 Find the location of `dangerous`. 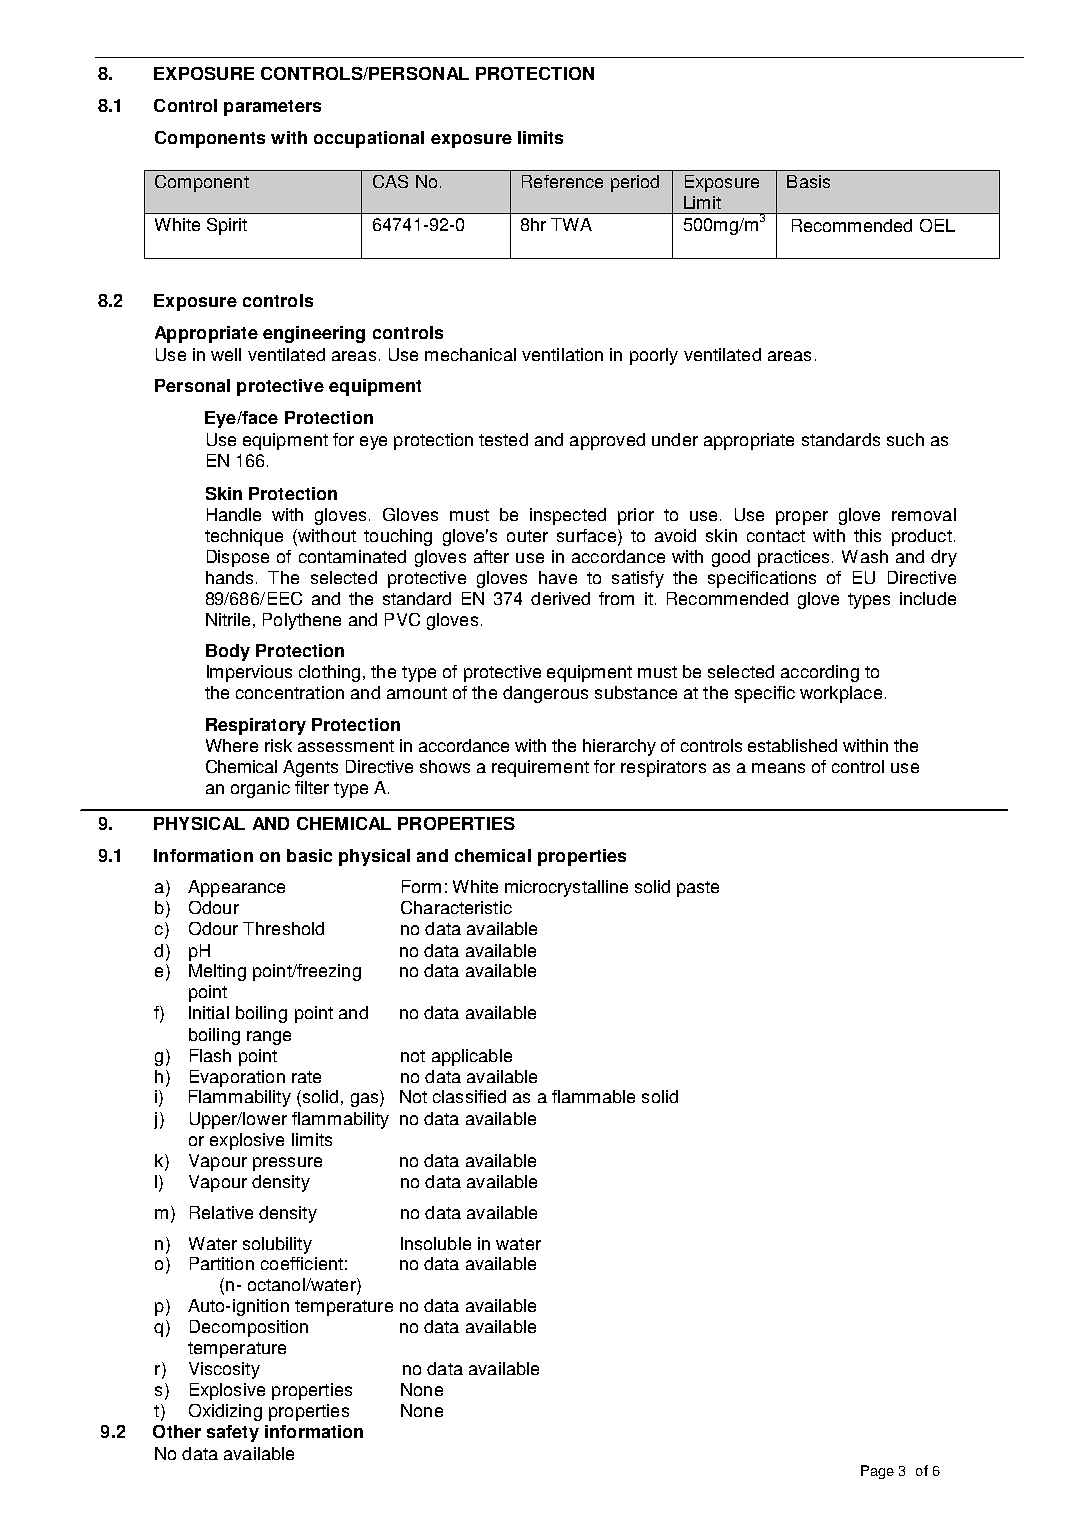

dangerous is located at coordinates (545, 694).
